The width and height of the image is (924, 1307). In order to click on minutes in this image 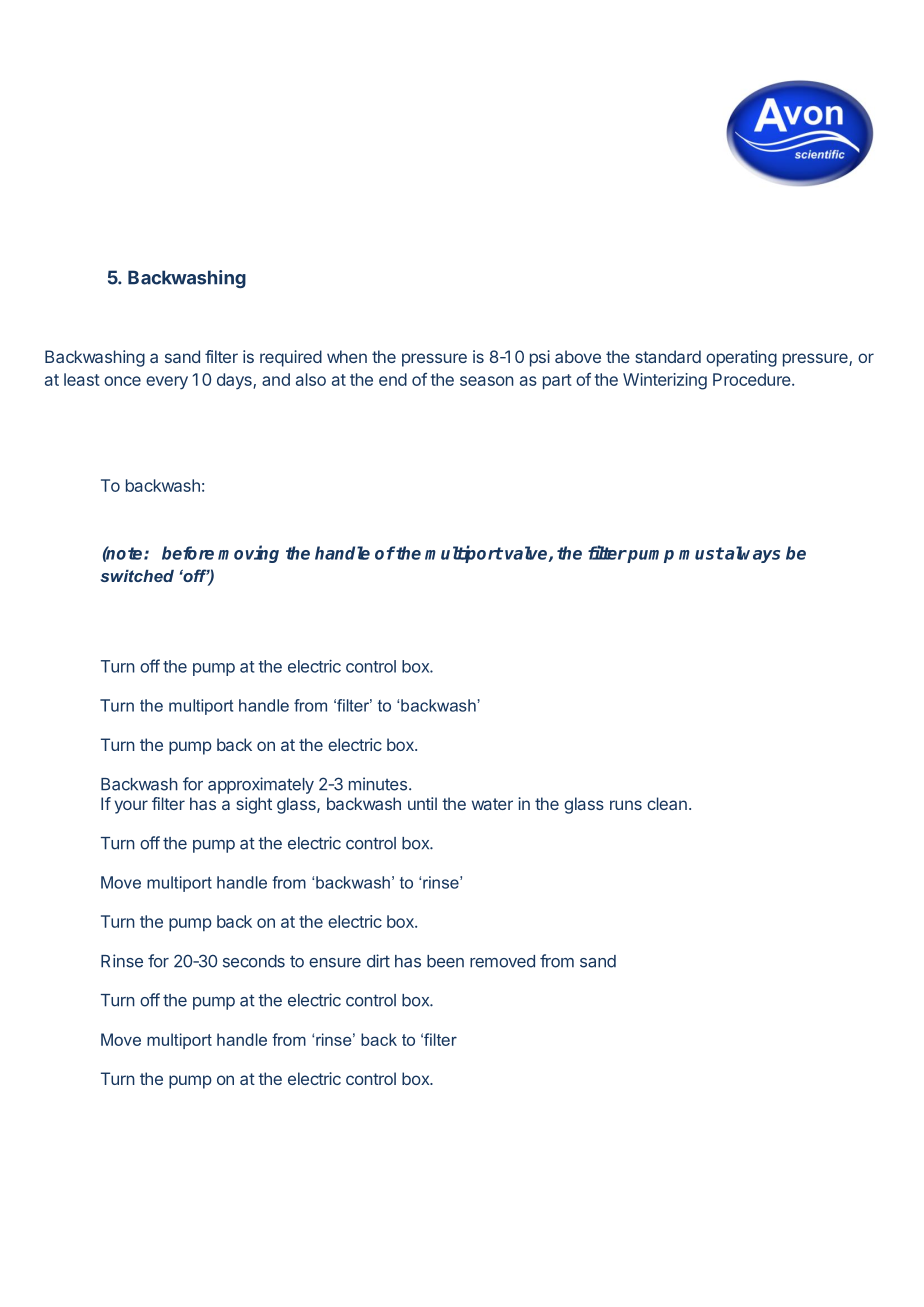, I will do `click(378, 784)`.
